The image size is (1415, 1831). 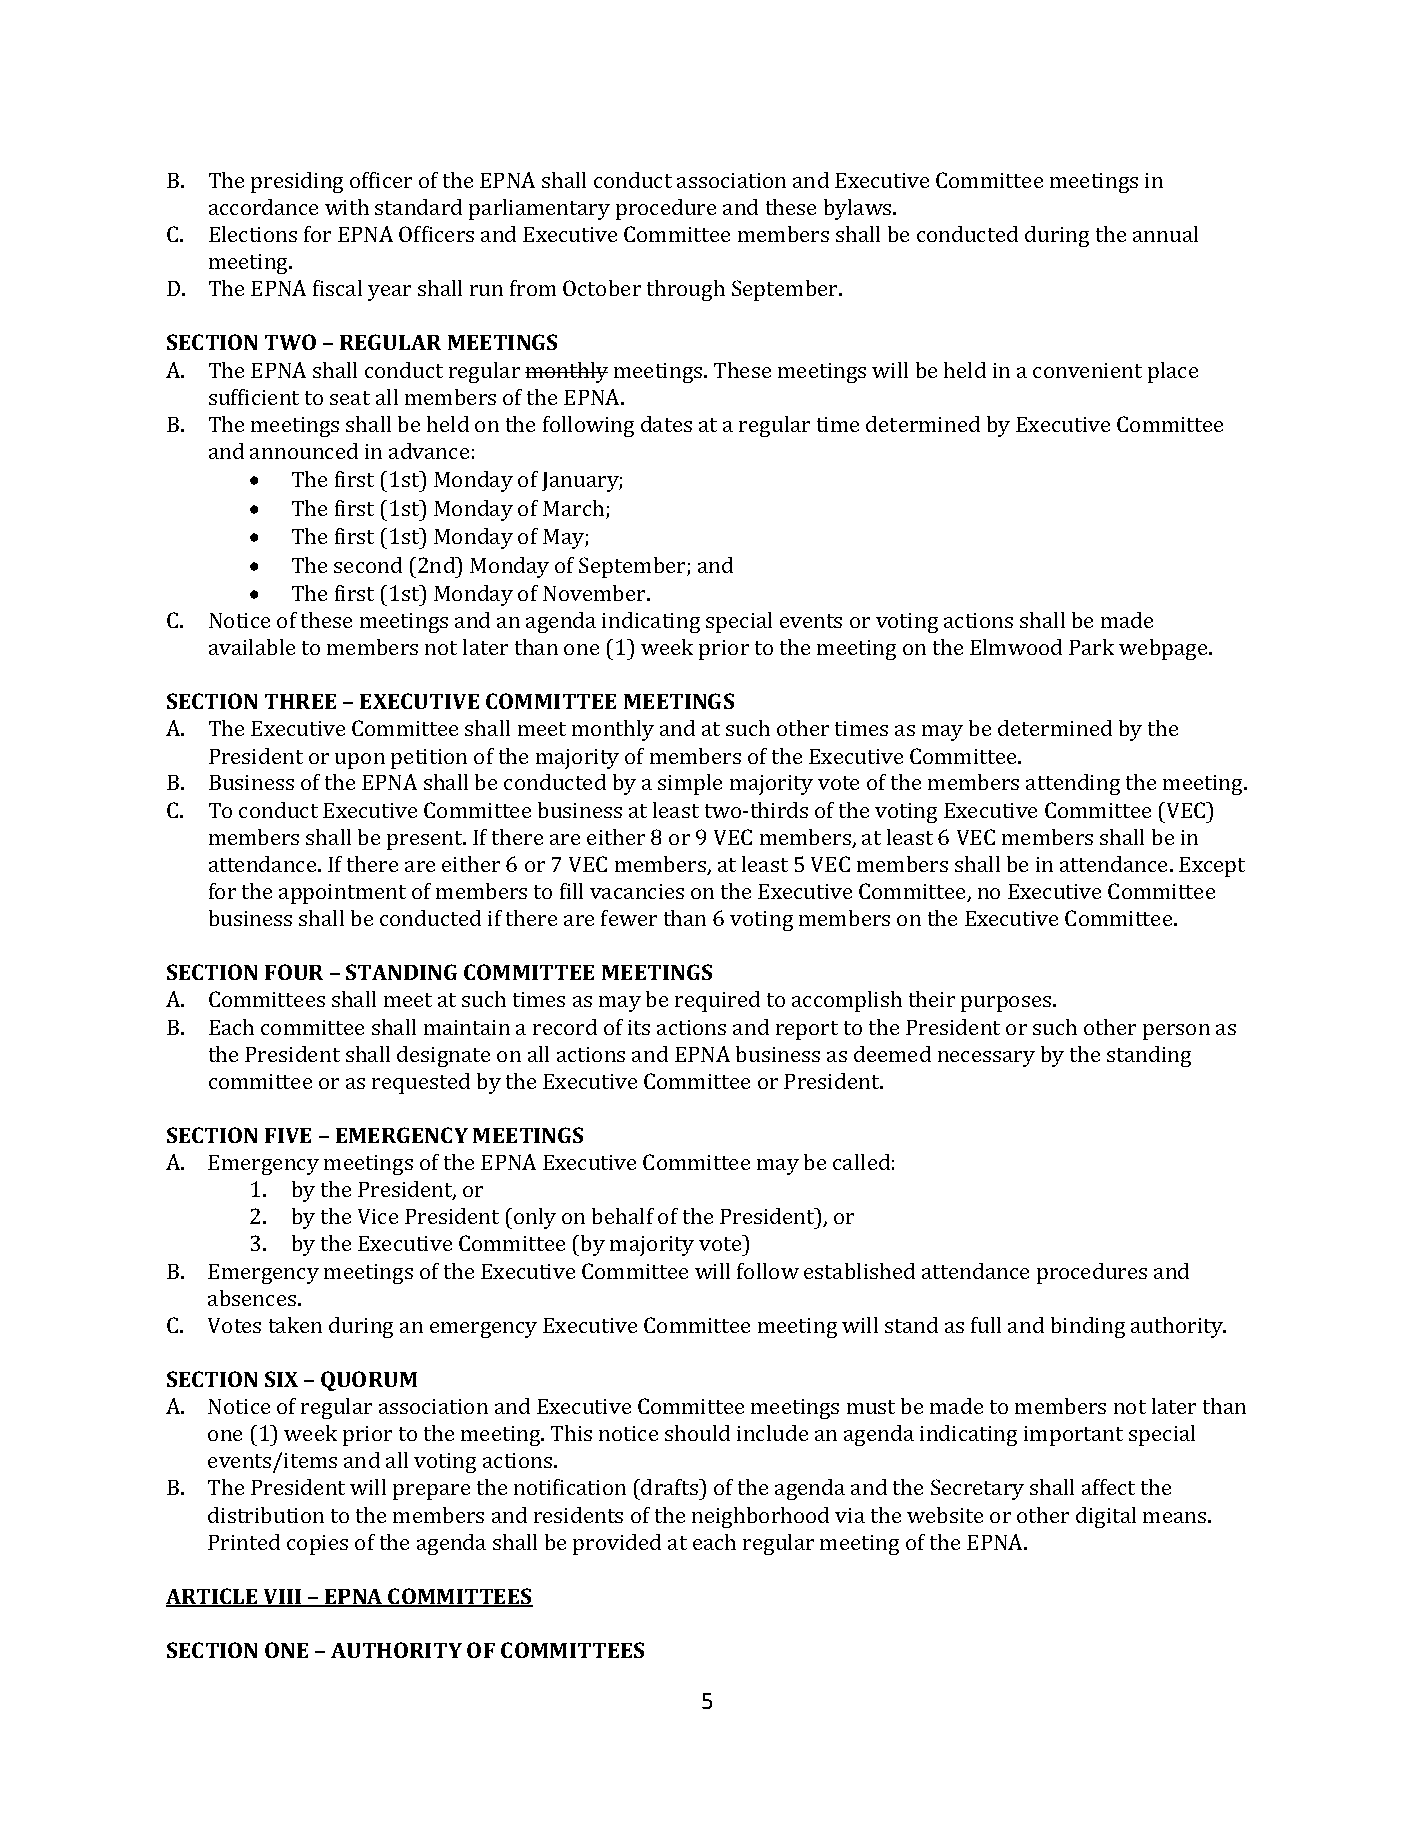 I want to click on FIVE, so click(x=288, y=1135).
